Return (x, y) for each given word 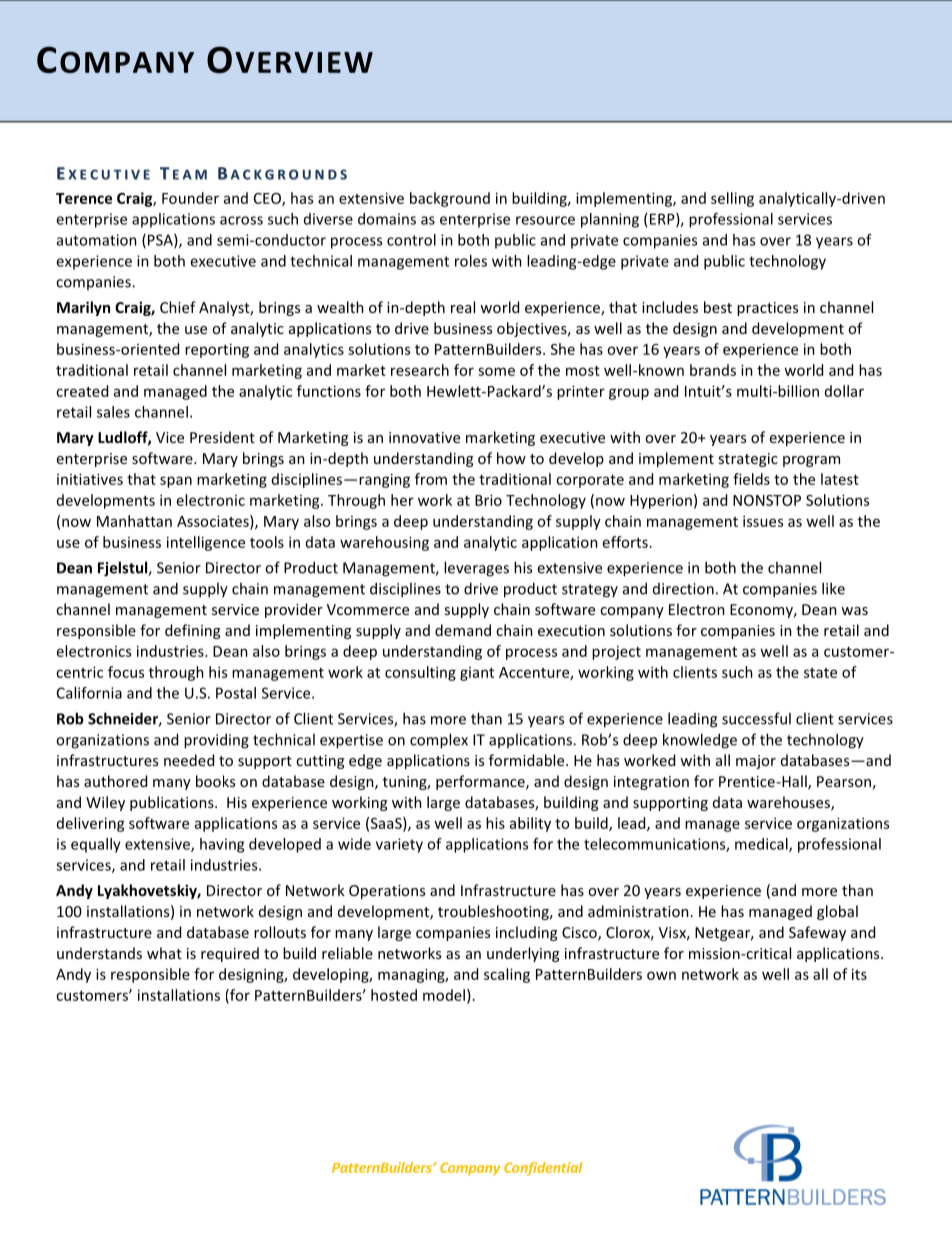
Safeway (817, 933)
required (230, 954)
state (820, 673)
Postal (236, 693)
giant (477, 674)
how (511, 458)
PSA (160, 241)
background (450, 199)
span (176, 482)
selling (732, 199)
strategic (748, 460)
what (164, 953)
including (526, 933)
